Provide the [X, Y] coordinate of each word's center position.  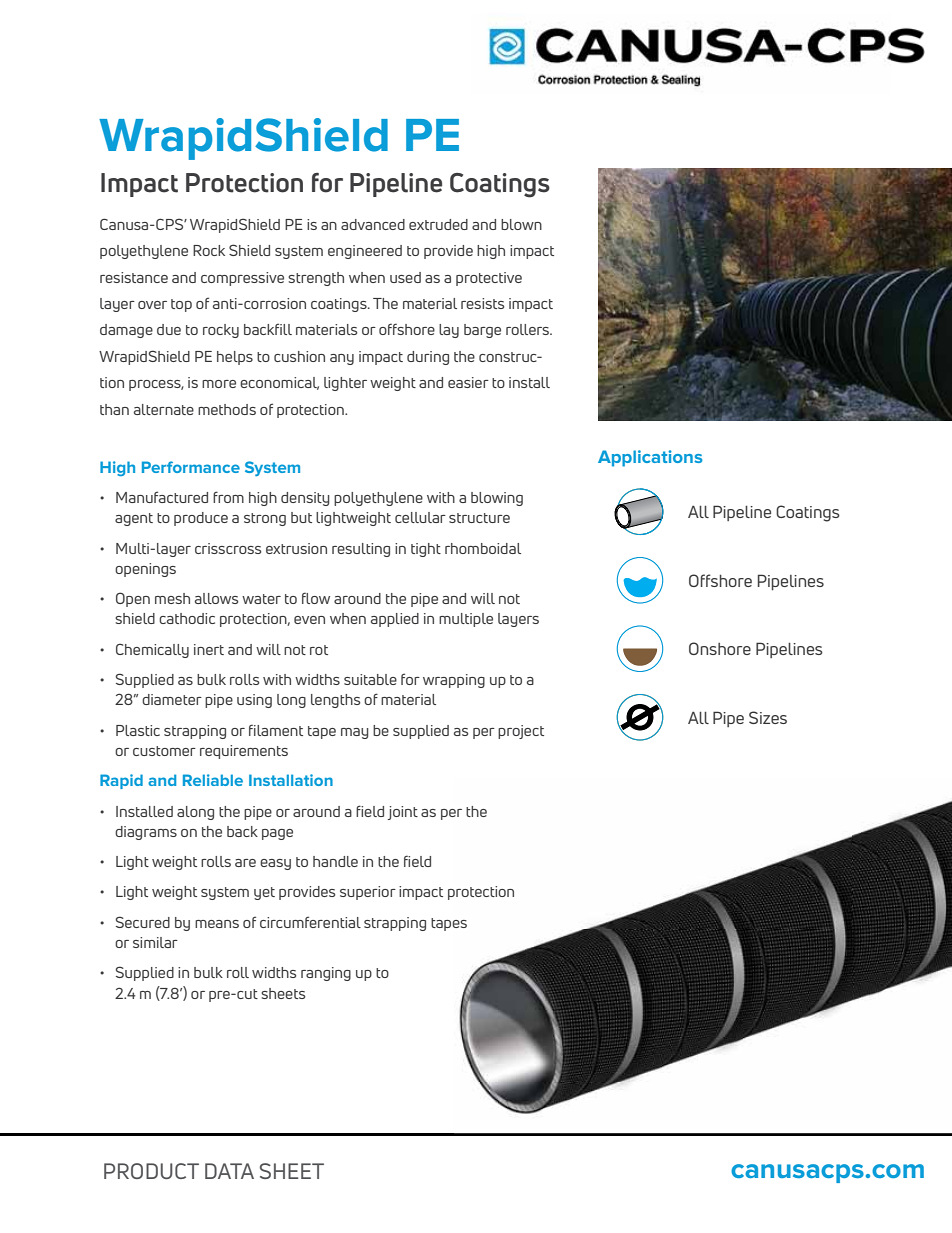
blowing [497, 499]
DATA [229, 1171]
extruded [438, 224]
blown [521, 224]
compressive [242, 279]
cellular [420, 517]
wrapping [454, 681]
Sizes [768, 717]
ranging [326, 974]
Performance [191, 467]
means [217, 924]
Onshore [720, 648]
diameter [172, 699]
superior [368, 893]
